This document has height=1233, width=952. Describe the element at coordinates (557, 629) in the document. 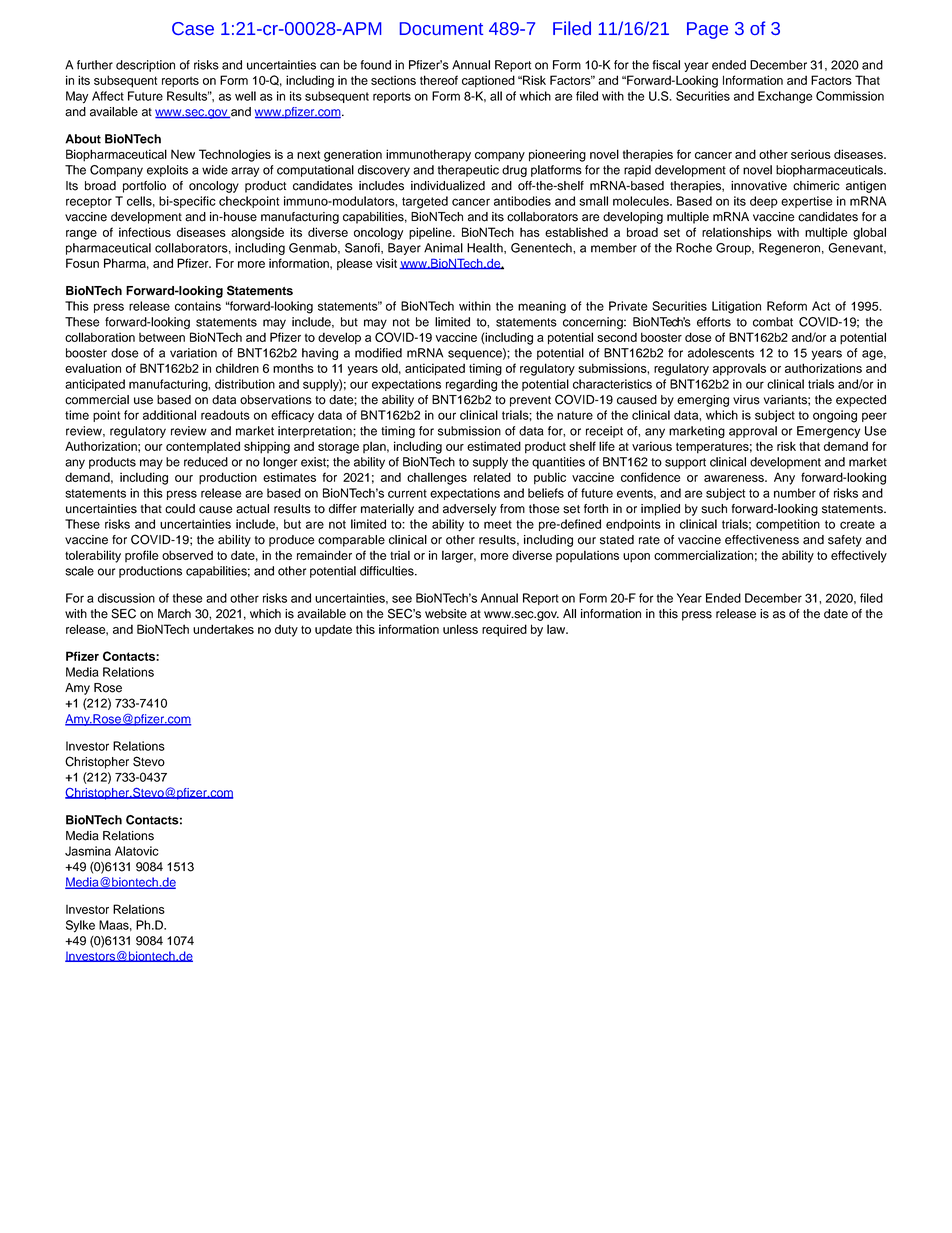

I see `law` at that location.
